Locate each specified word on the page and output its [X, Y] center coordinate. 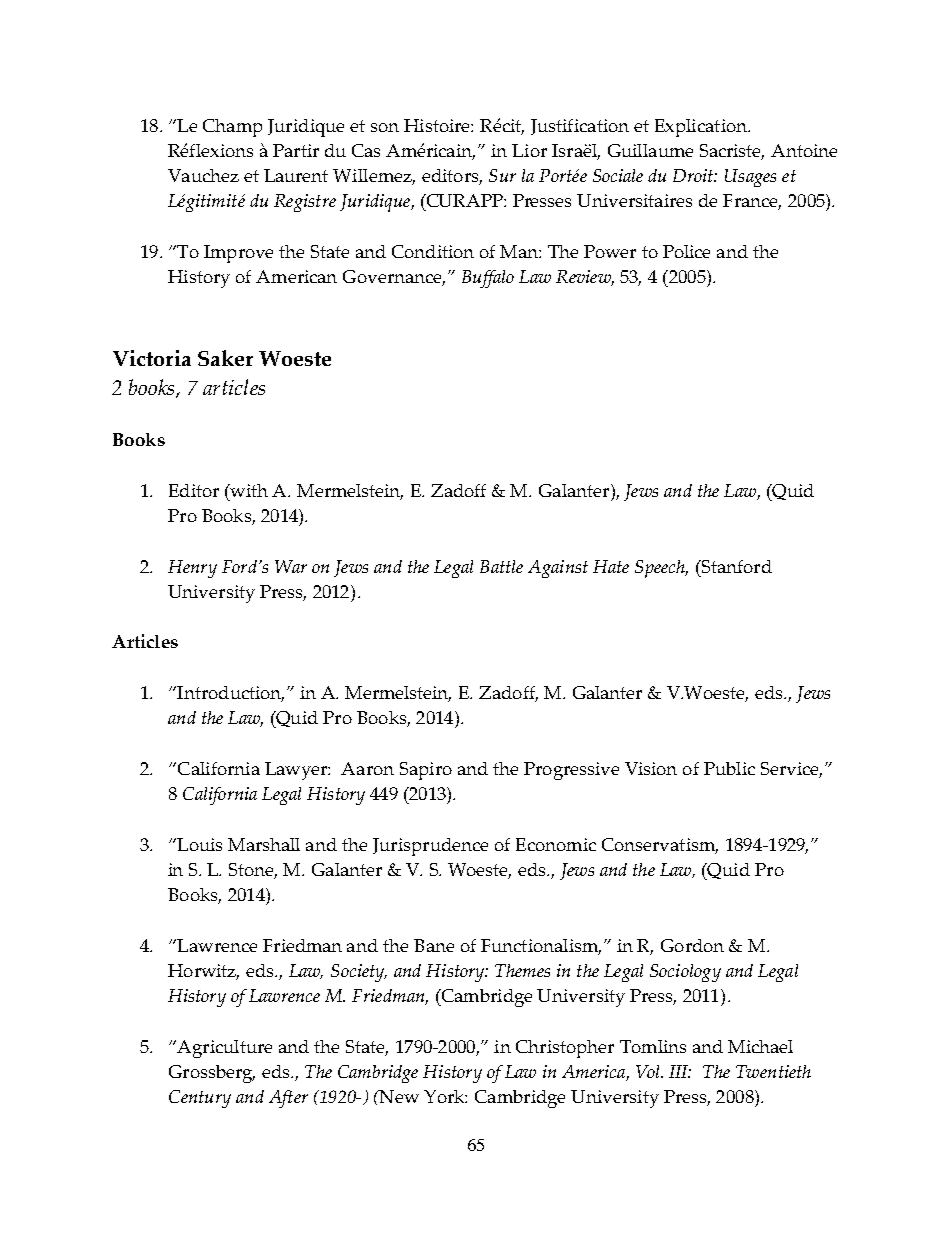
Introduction [229, 694]
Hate [611, 566]
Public [729, 768]
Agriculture [223, 1049]
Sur [502, 175]
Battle [501, 566]
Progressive [571, 771]
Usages [750, 178]
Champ [232, 128]
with [248, 490]
